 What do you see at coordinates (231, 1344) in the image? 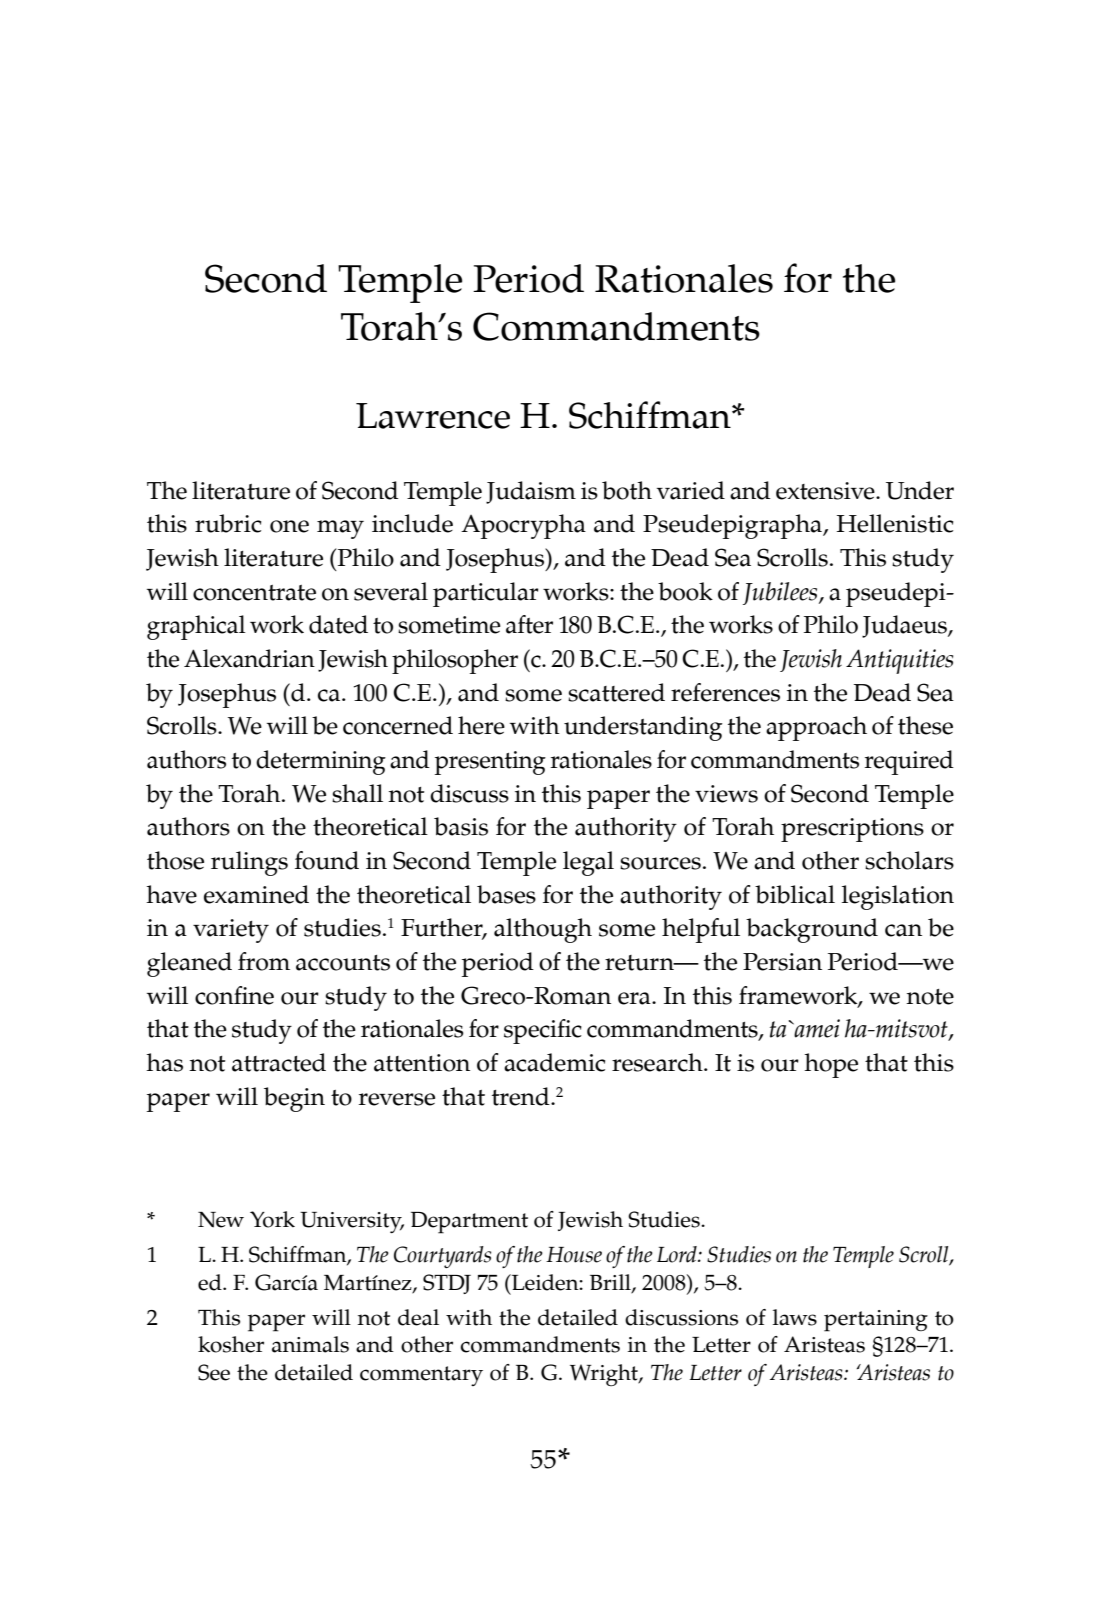
I see `kosher` at bounding box center [231, 1344].
